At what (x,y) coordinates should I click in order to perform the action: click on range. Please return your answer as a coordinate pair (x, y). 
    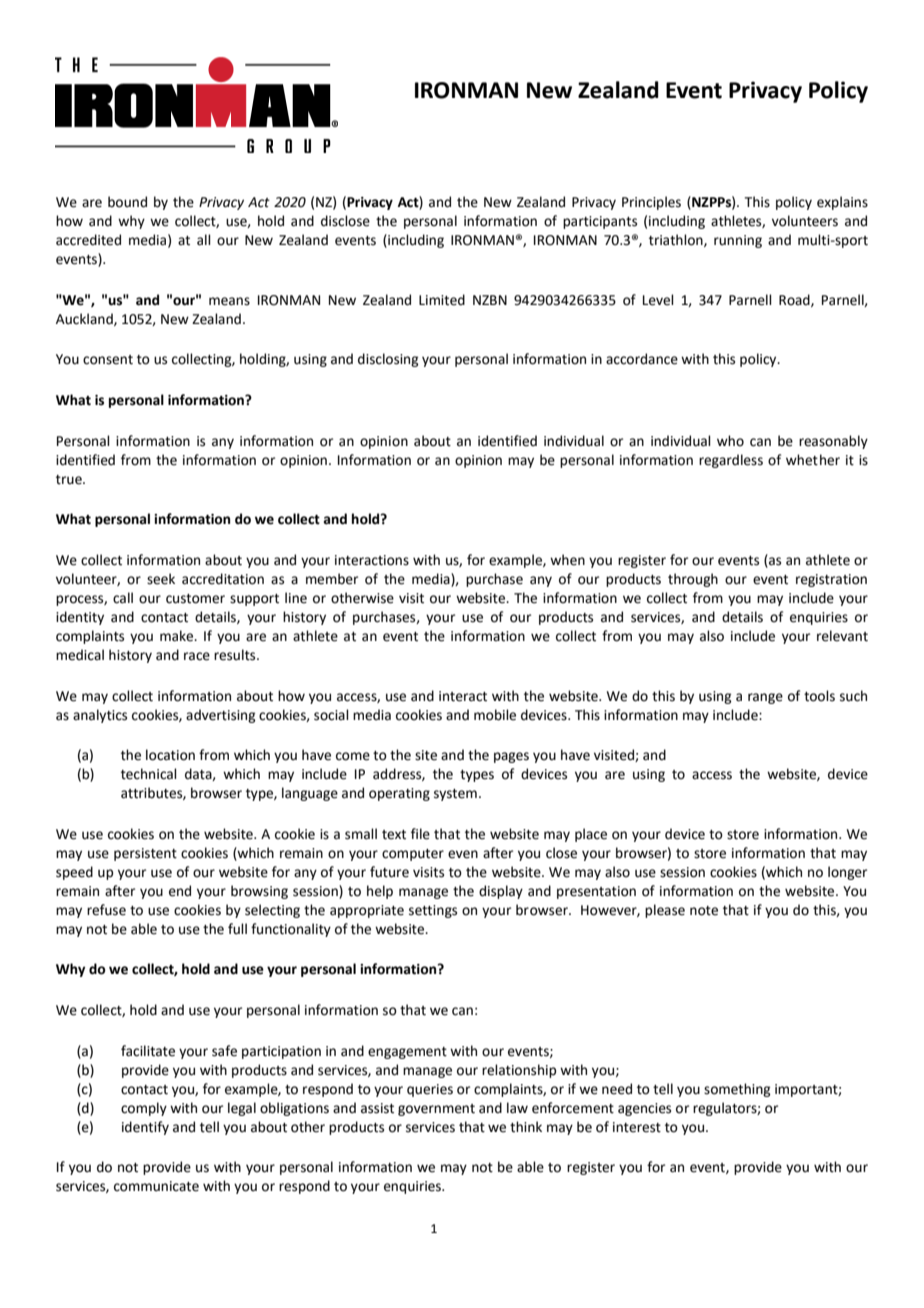
    Looking at the image, I should click on (765, 698).
